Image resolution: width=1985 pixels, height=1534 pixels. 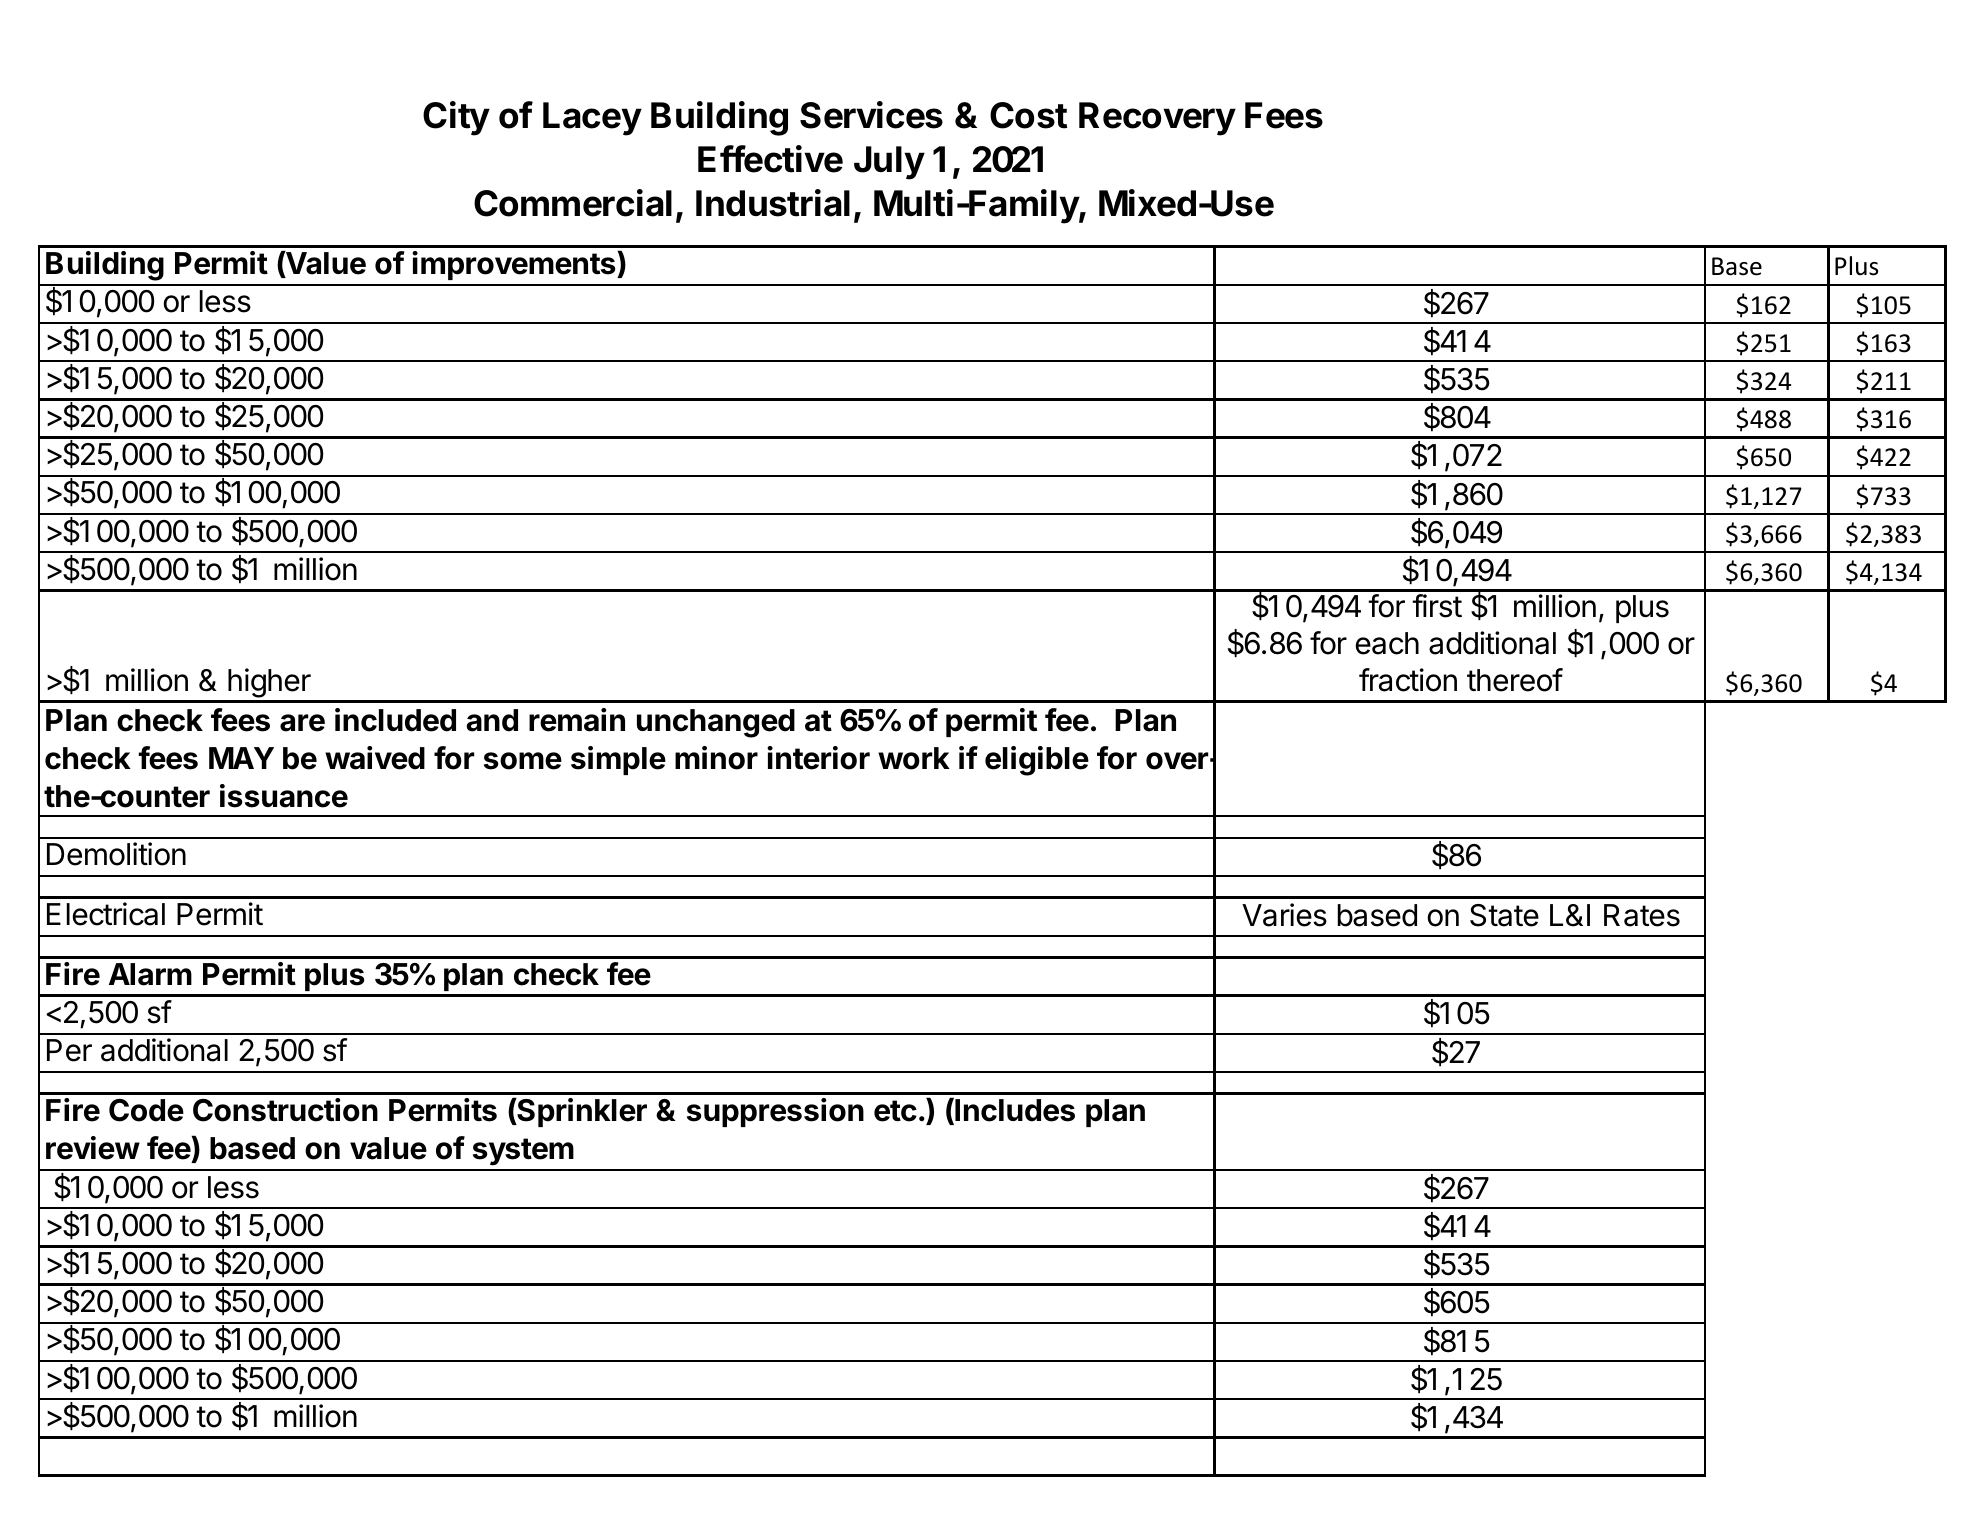 What do you see at coordinates (1028, 115) in the page?
I see `Cost` at bounding box center [1028, 115].
